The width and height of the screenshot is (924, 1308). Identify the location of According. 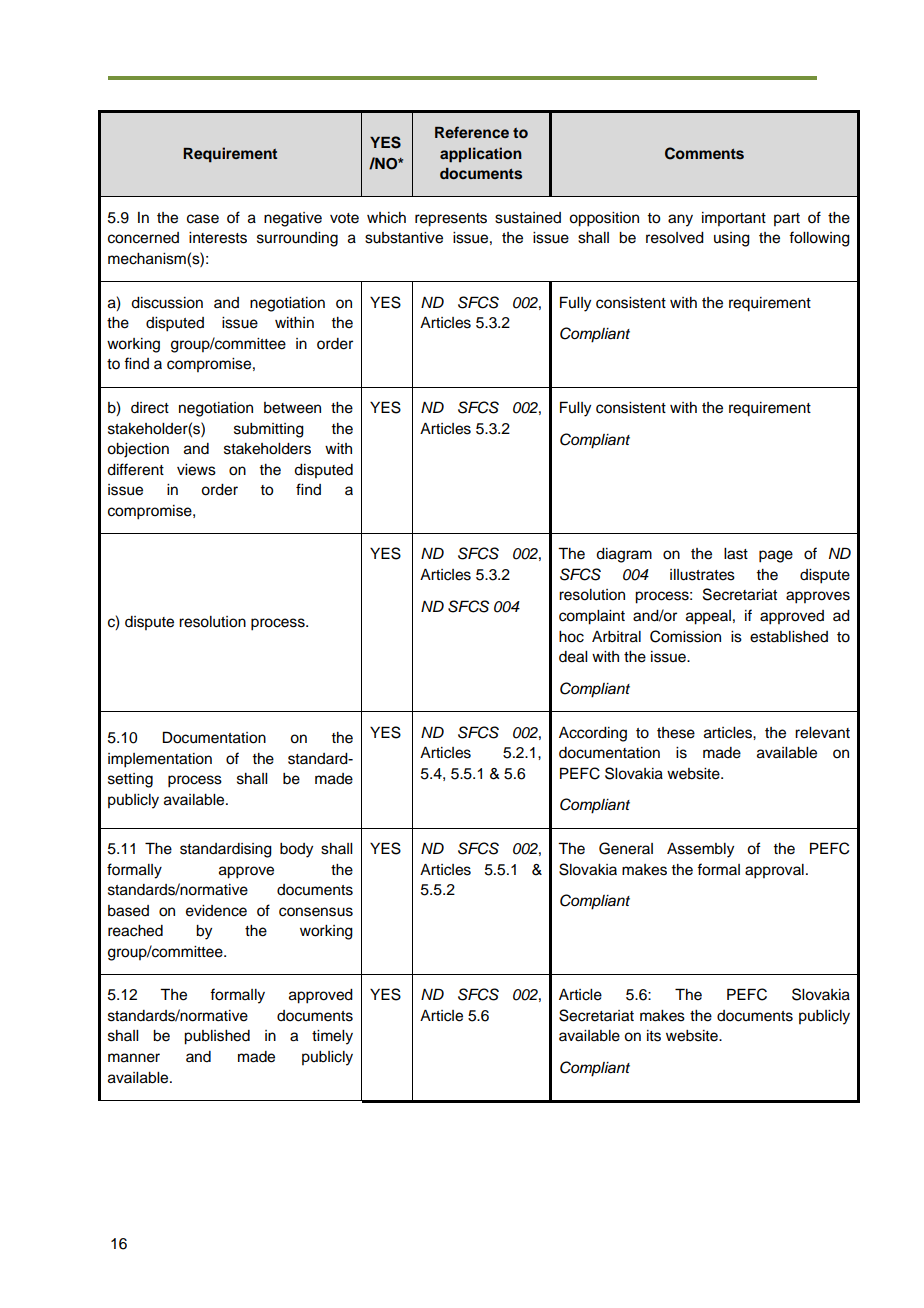
(593, 734).
